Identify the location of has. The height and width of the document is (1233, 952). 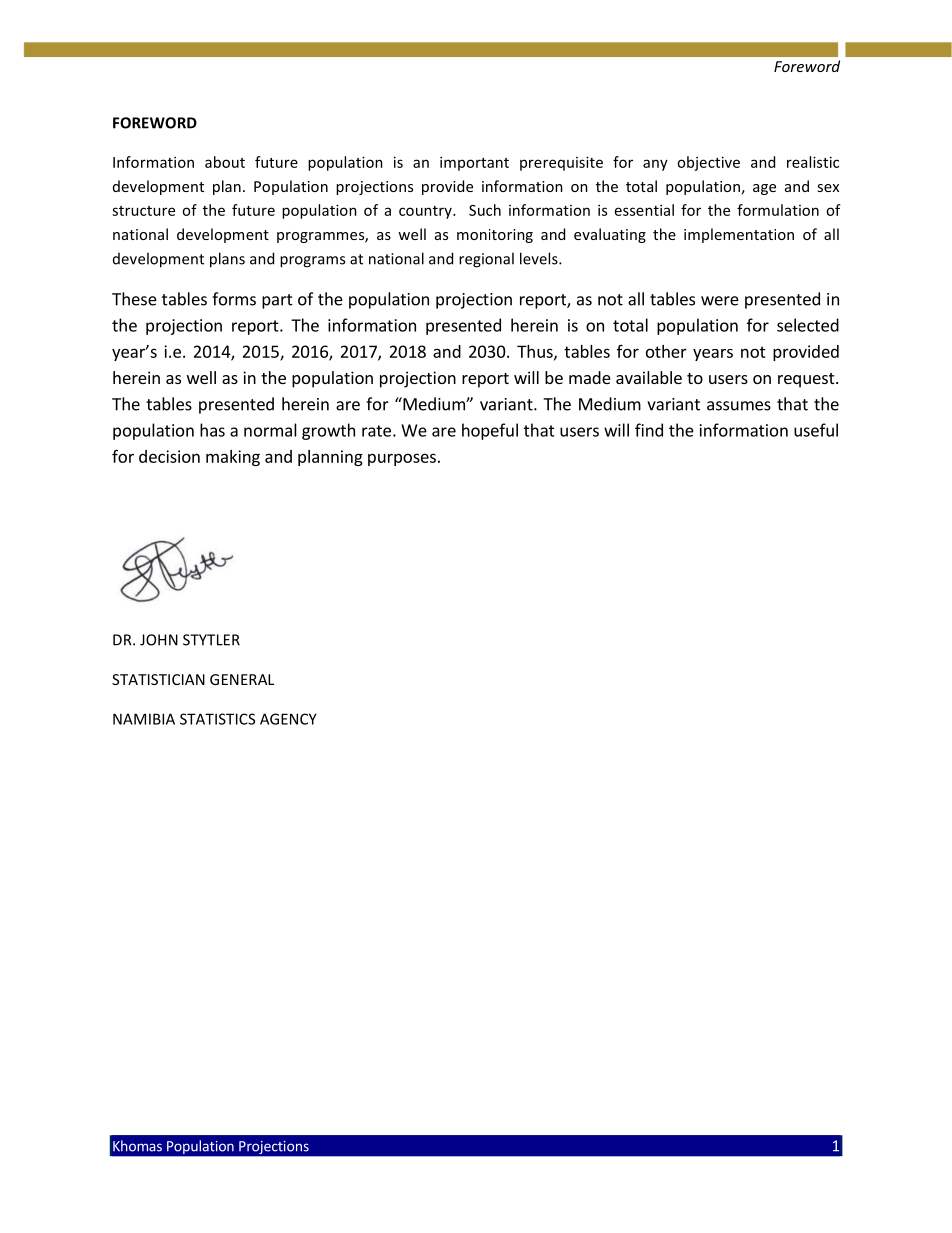
(212, 430).
